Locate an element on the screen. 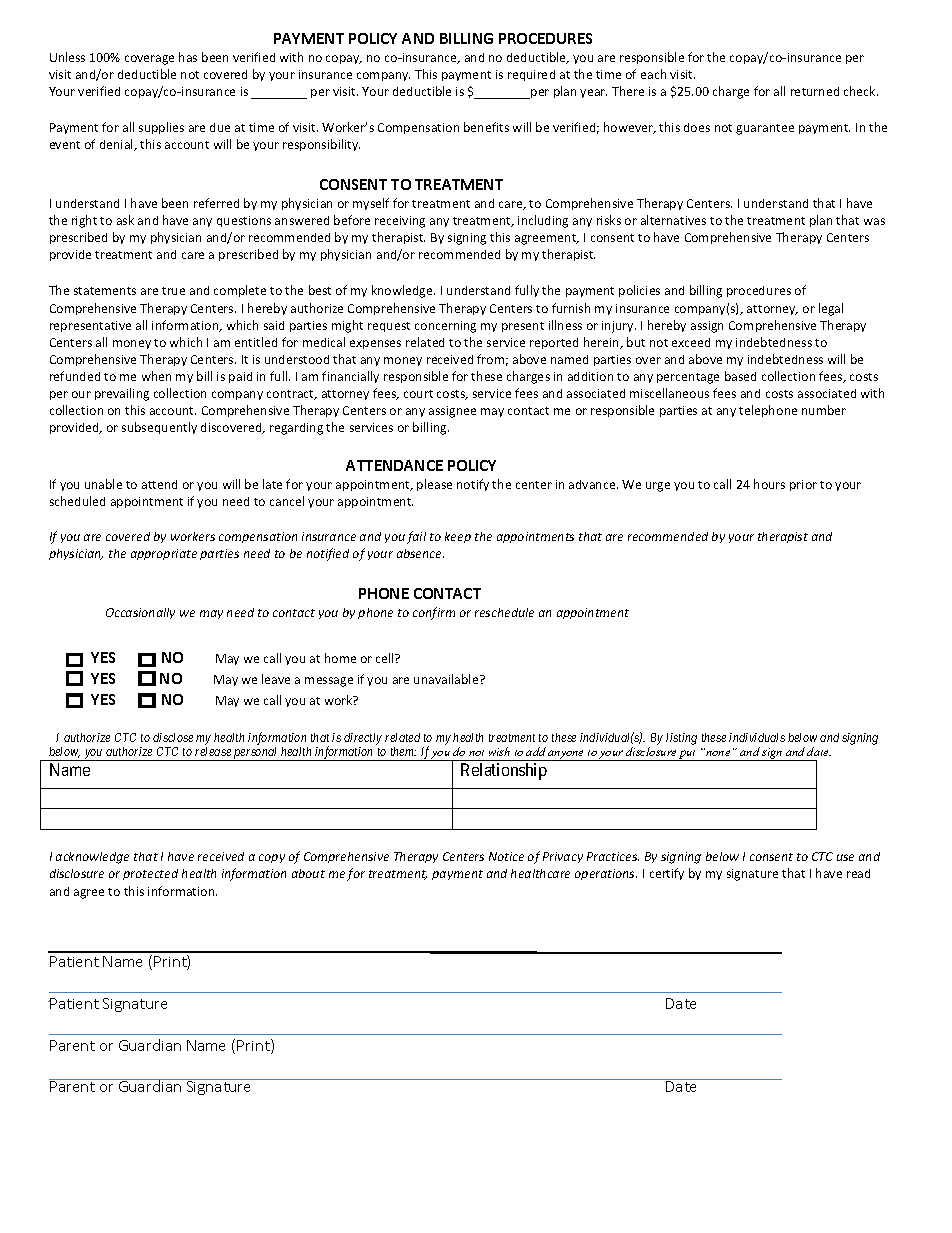 This screenshot has height=1233, width=952. notify is located at coordinates (473, 485).
